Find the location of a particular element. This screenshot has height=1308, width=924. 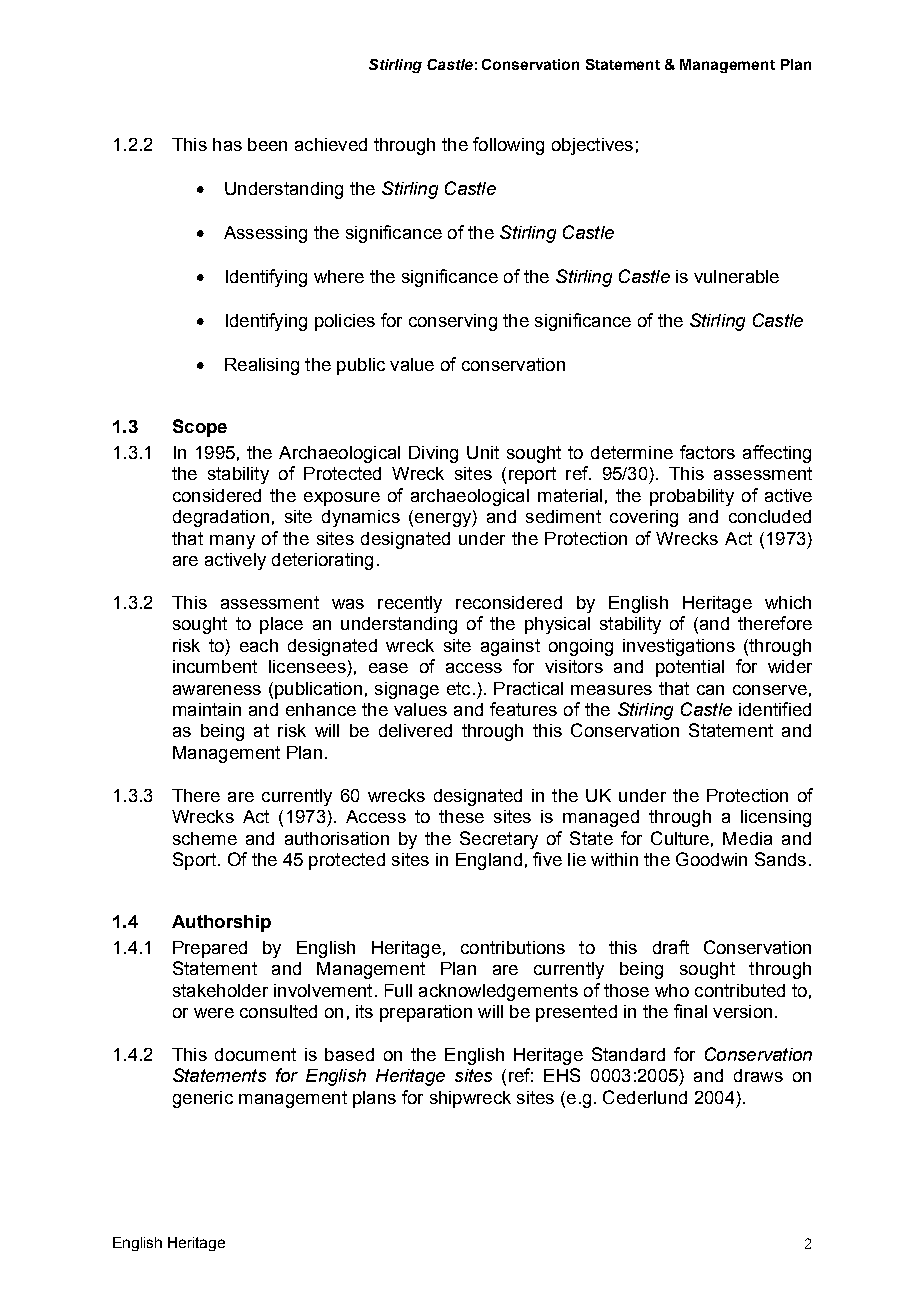

sediment is located at coordinates (563, 516).
